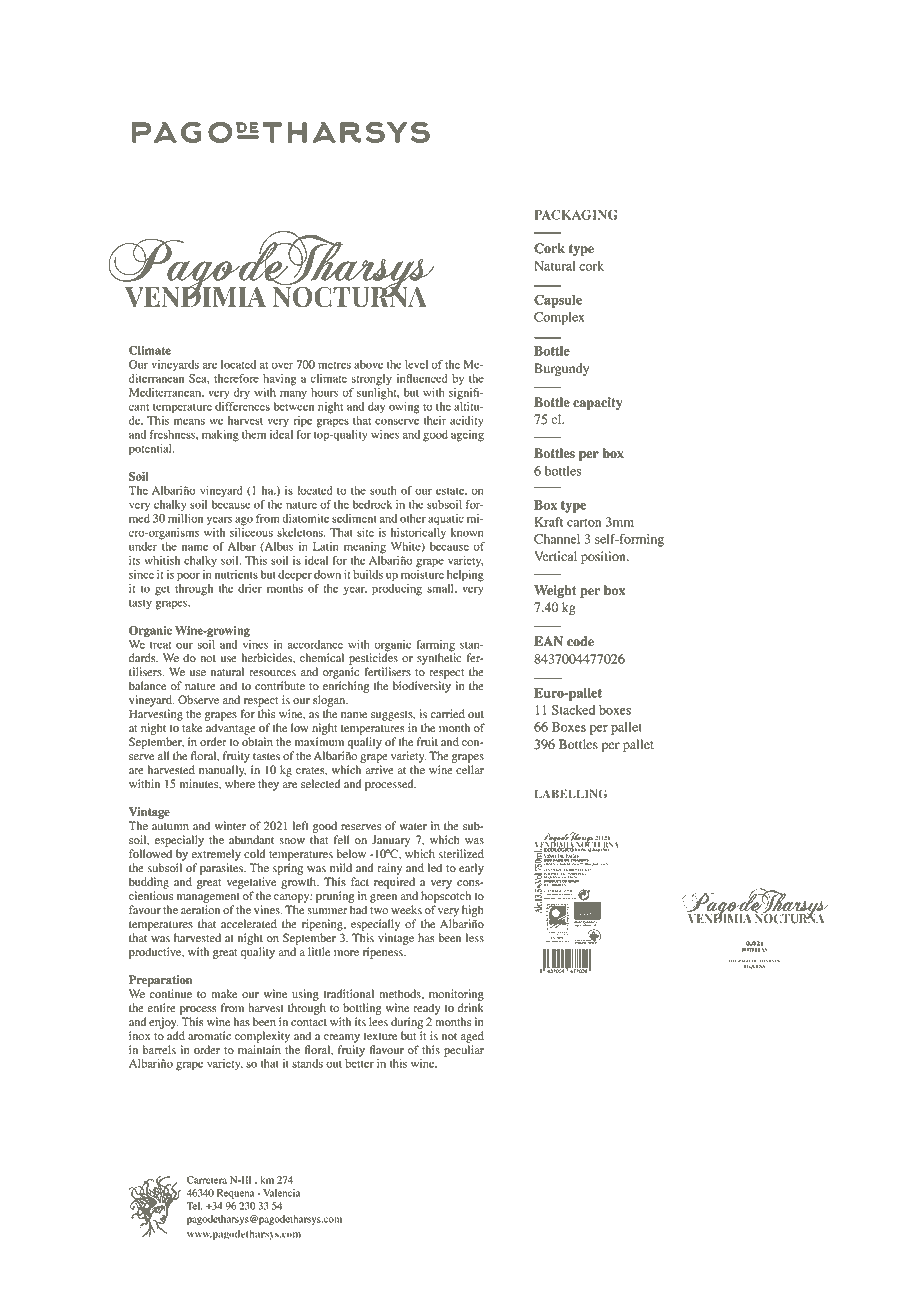  What do you see at coordinates (365, 548) in the image?
I see `meaning` at bounding box center [365, 548].
